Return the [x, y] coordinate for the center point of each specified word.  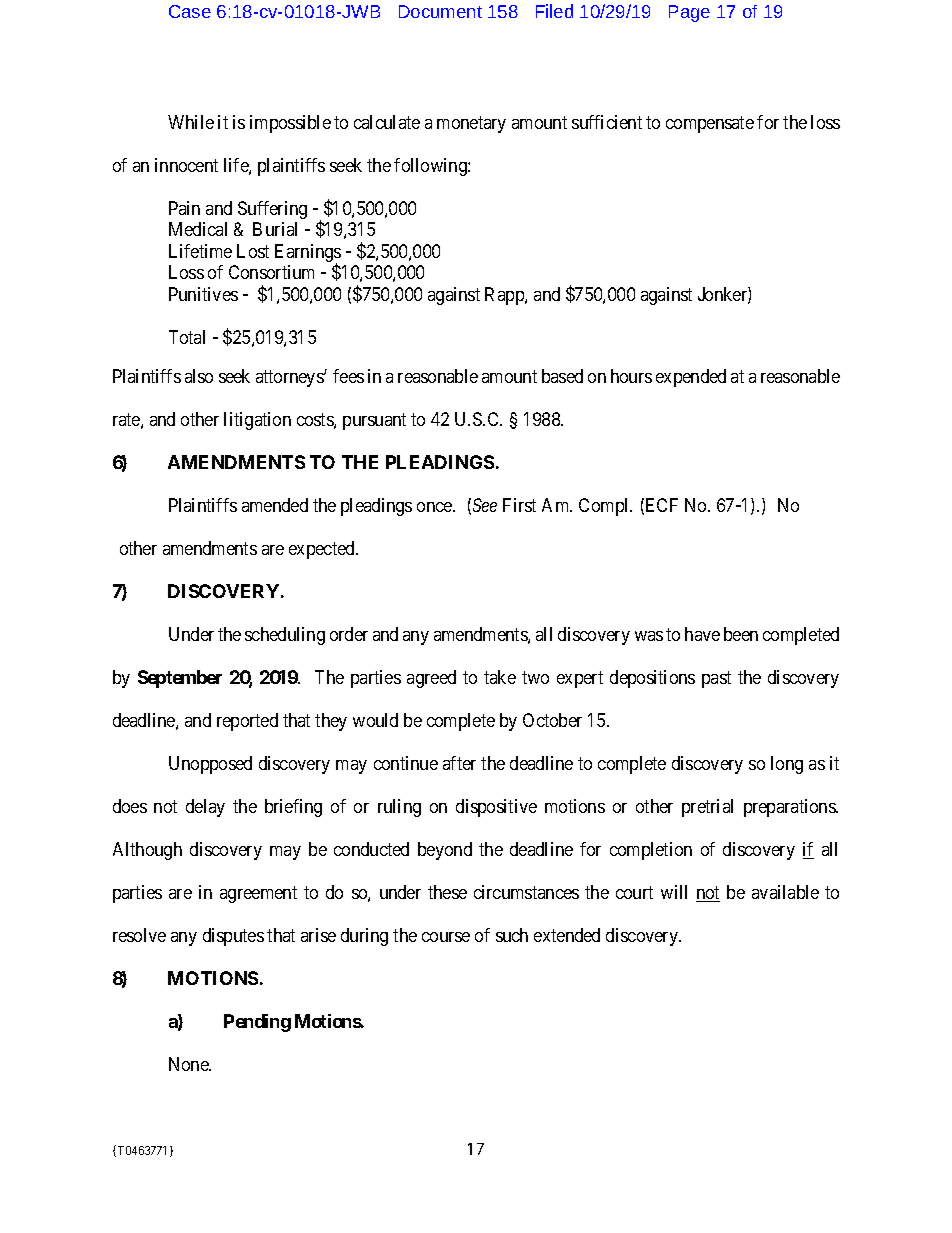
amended [275, 505]
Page [689, 13]
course [446, 937]
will [674, 892]
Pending [257, 1023]
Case [190, 11]
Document [440, 11]
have [702, 634]
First [519, 505]
